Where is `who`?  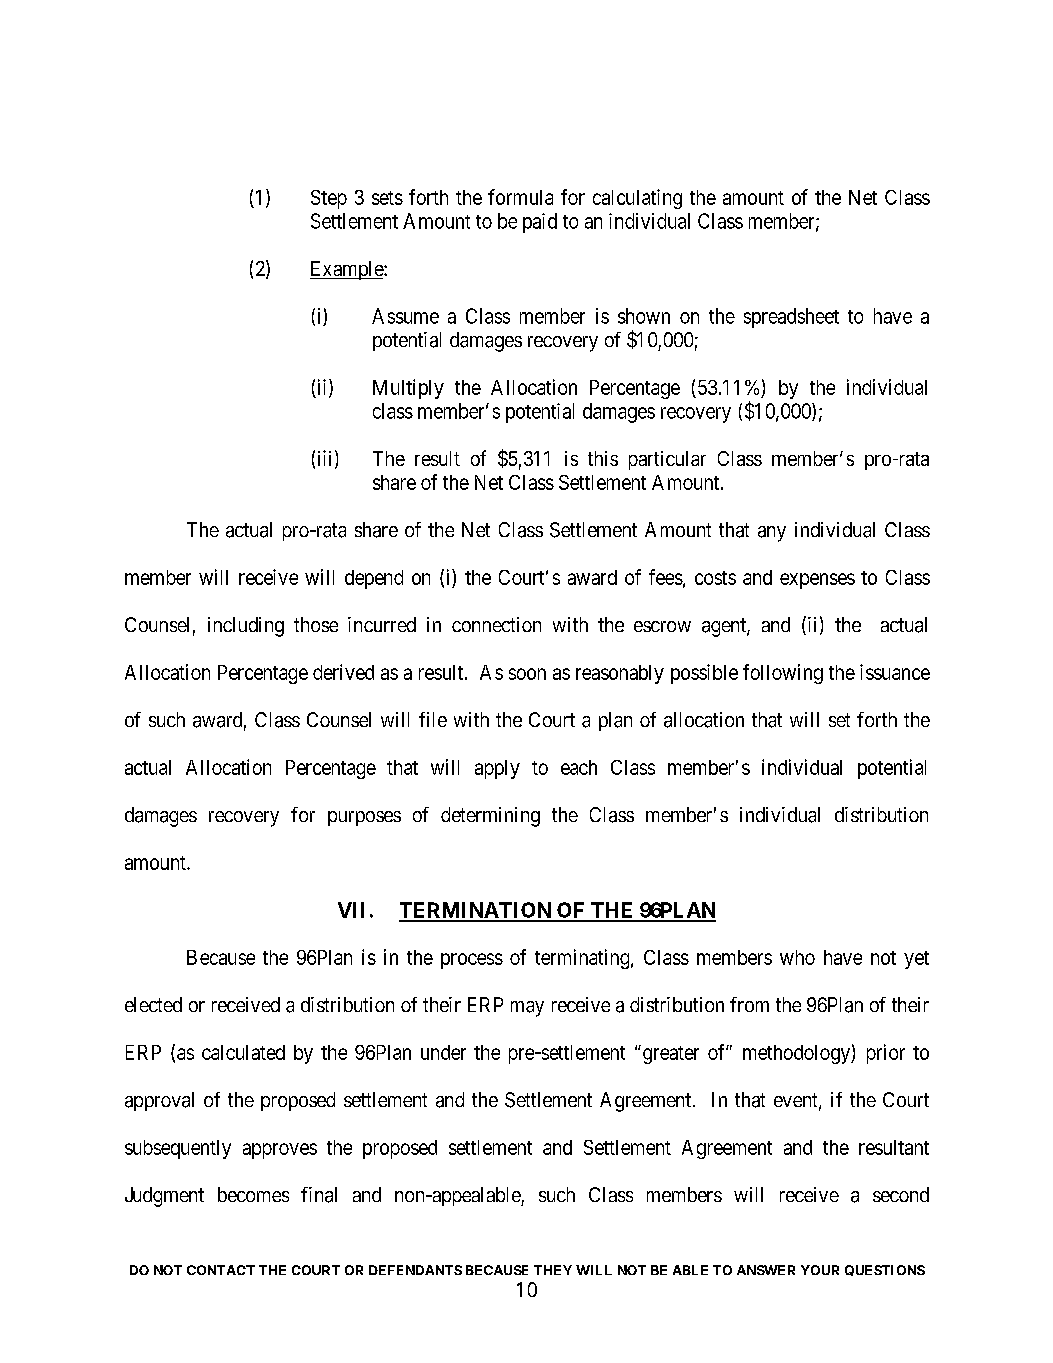 who is located at coordinates (797, 957).
